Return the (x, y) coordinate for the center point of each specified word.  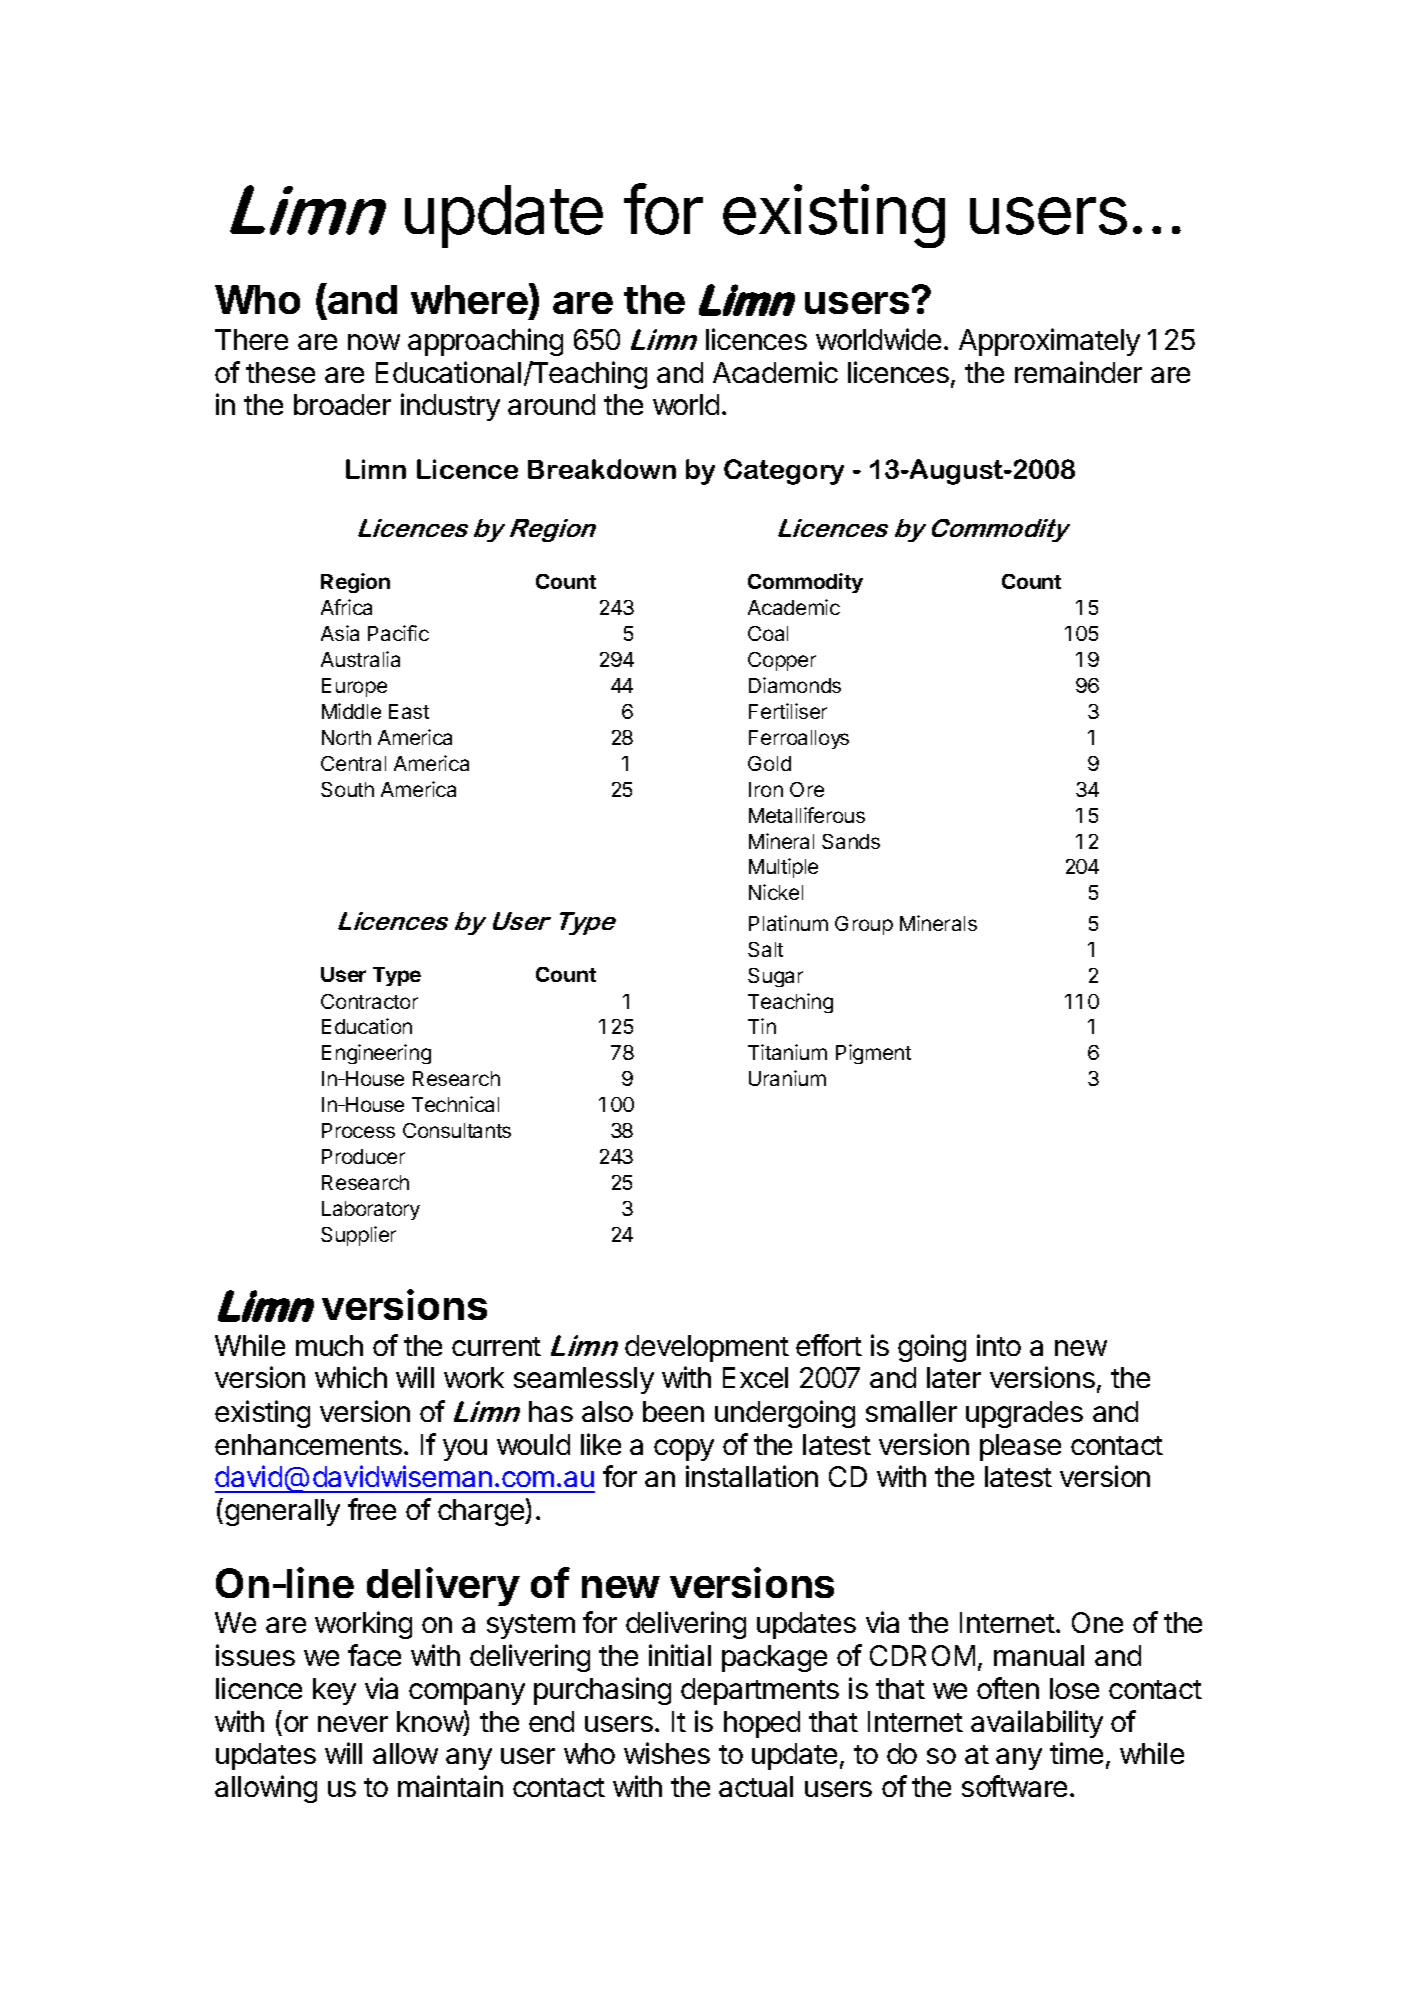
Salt (765, 949)
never (353, 1724)
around (551, 404)
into (999, 1345)
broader (342, 404)
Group (864, 925)
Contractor (369, 1001)
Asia (340, 633)
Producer (363, 1156)
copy (684, 1450)
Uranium (787, 1078)
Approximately (1049, 342)
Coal (768, 633)
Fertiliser (788, 711)
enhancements (308, 1444)
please (1020, 1447)
